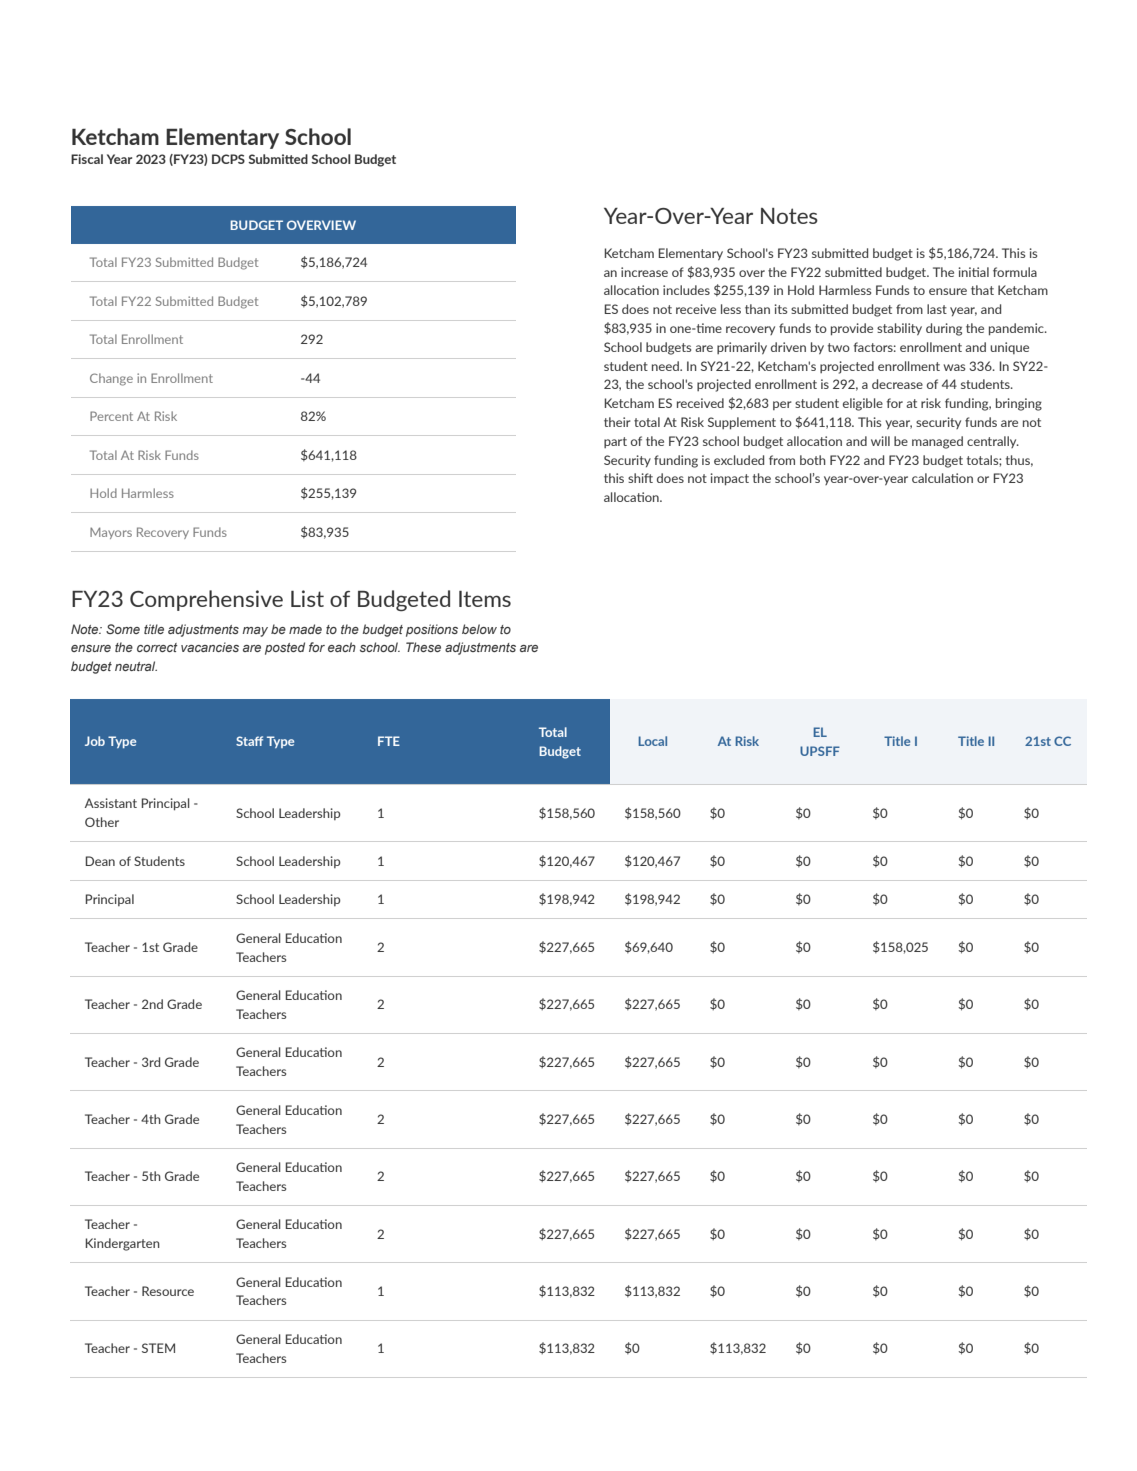  What do you see at coordinates (168, 1291) in the screenshot?
I see `Resource` at bounding box center [168, 1291].
